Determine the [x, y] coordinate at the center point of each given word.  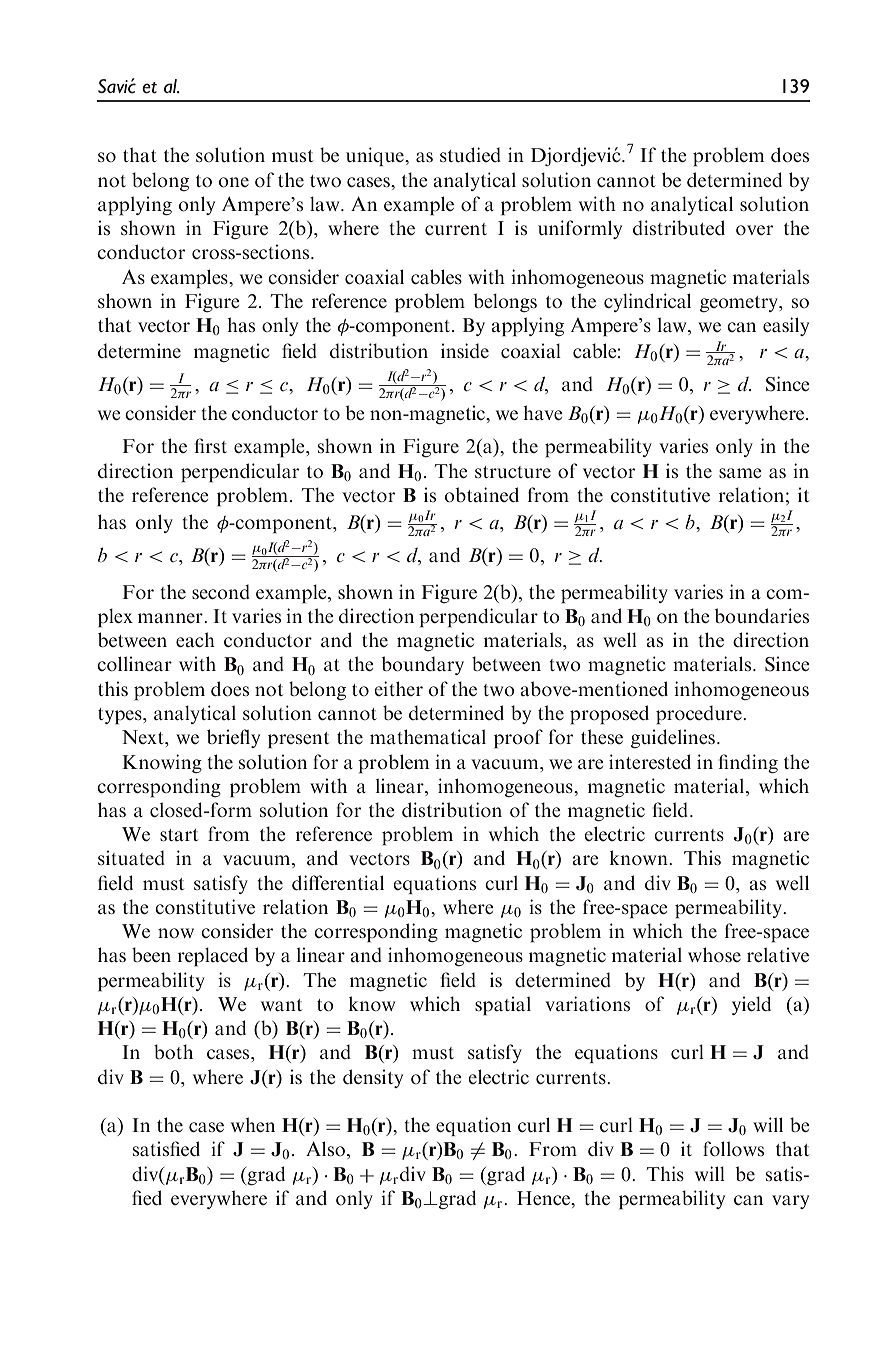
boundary [422, 665]
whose [714, 954]
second [221, 591]
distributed [679, 227]
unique [376, 156]
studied [470, 154]
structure [513, 472]
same [740, 473]
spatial [503, 1006]
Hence [545, 1198]
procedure [700, 715]
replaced [213, 957]
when [253, 1124]
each [195, 639]
